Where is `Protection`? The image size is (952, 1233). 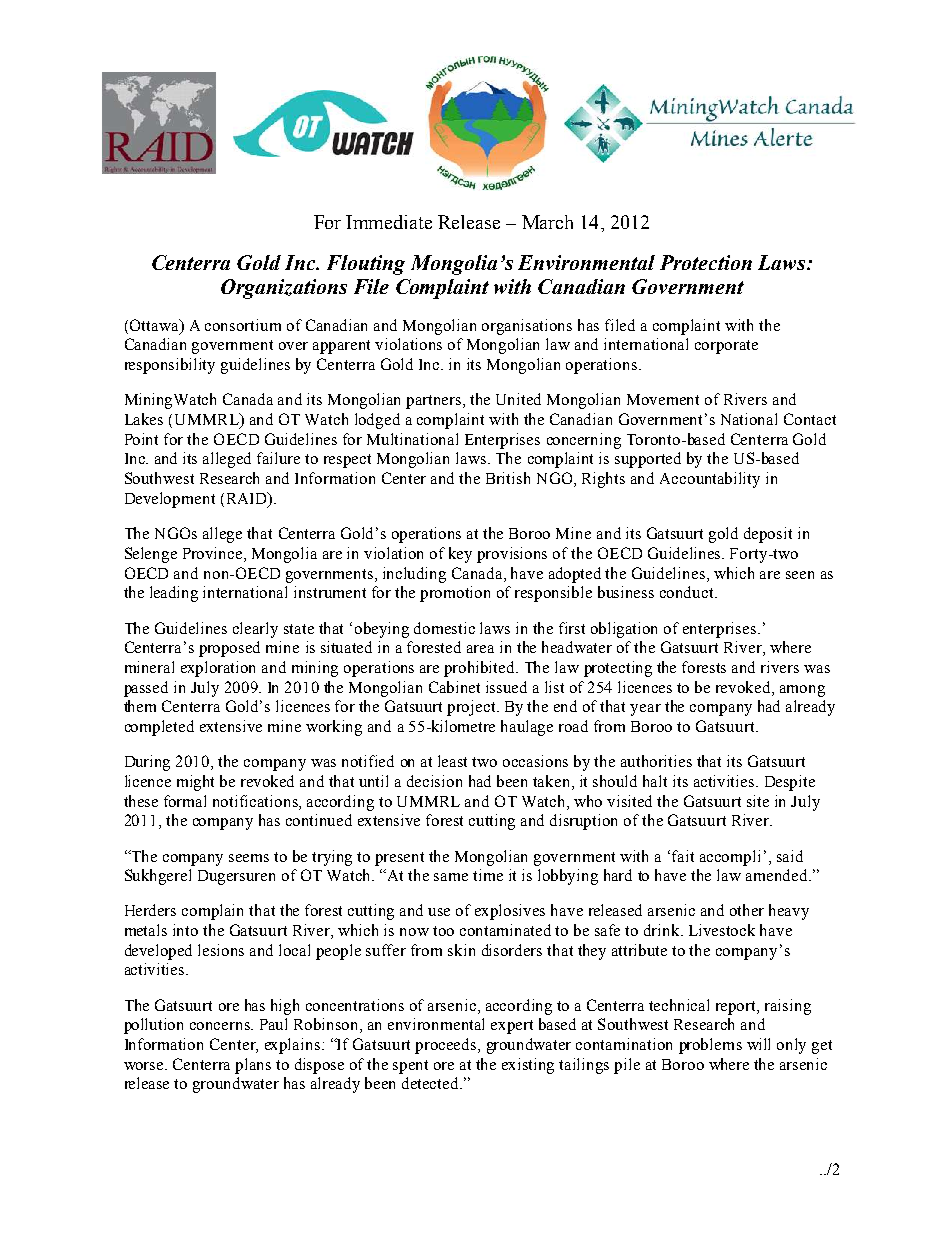 Protection is located at coordinates (706, 262).
